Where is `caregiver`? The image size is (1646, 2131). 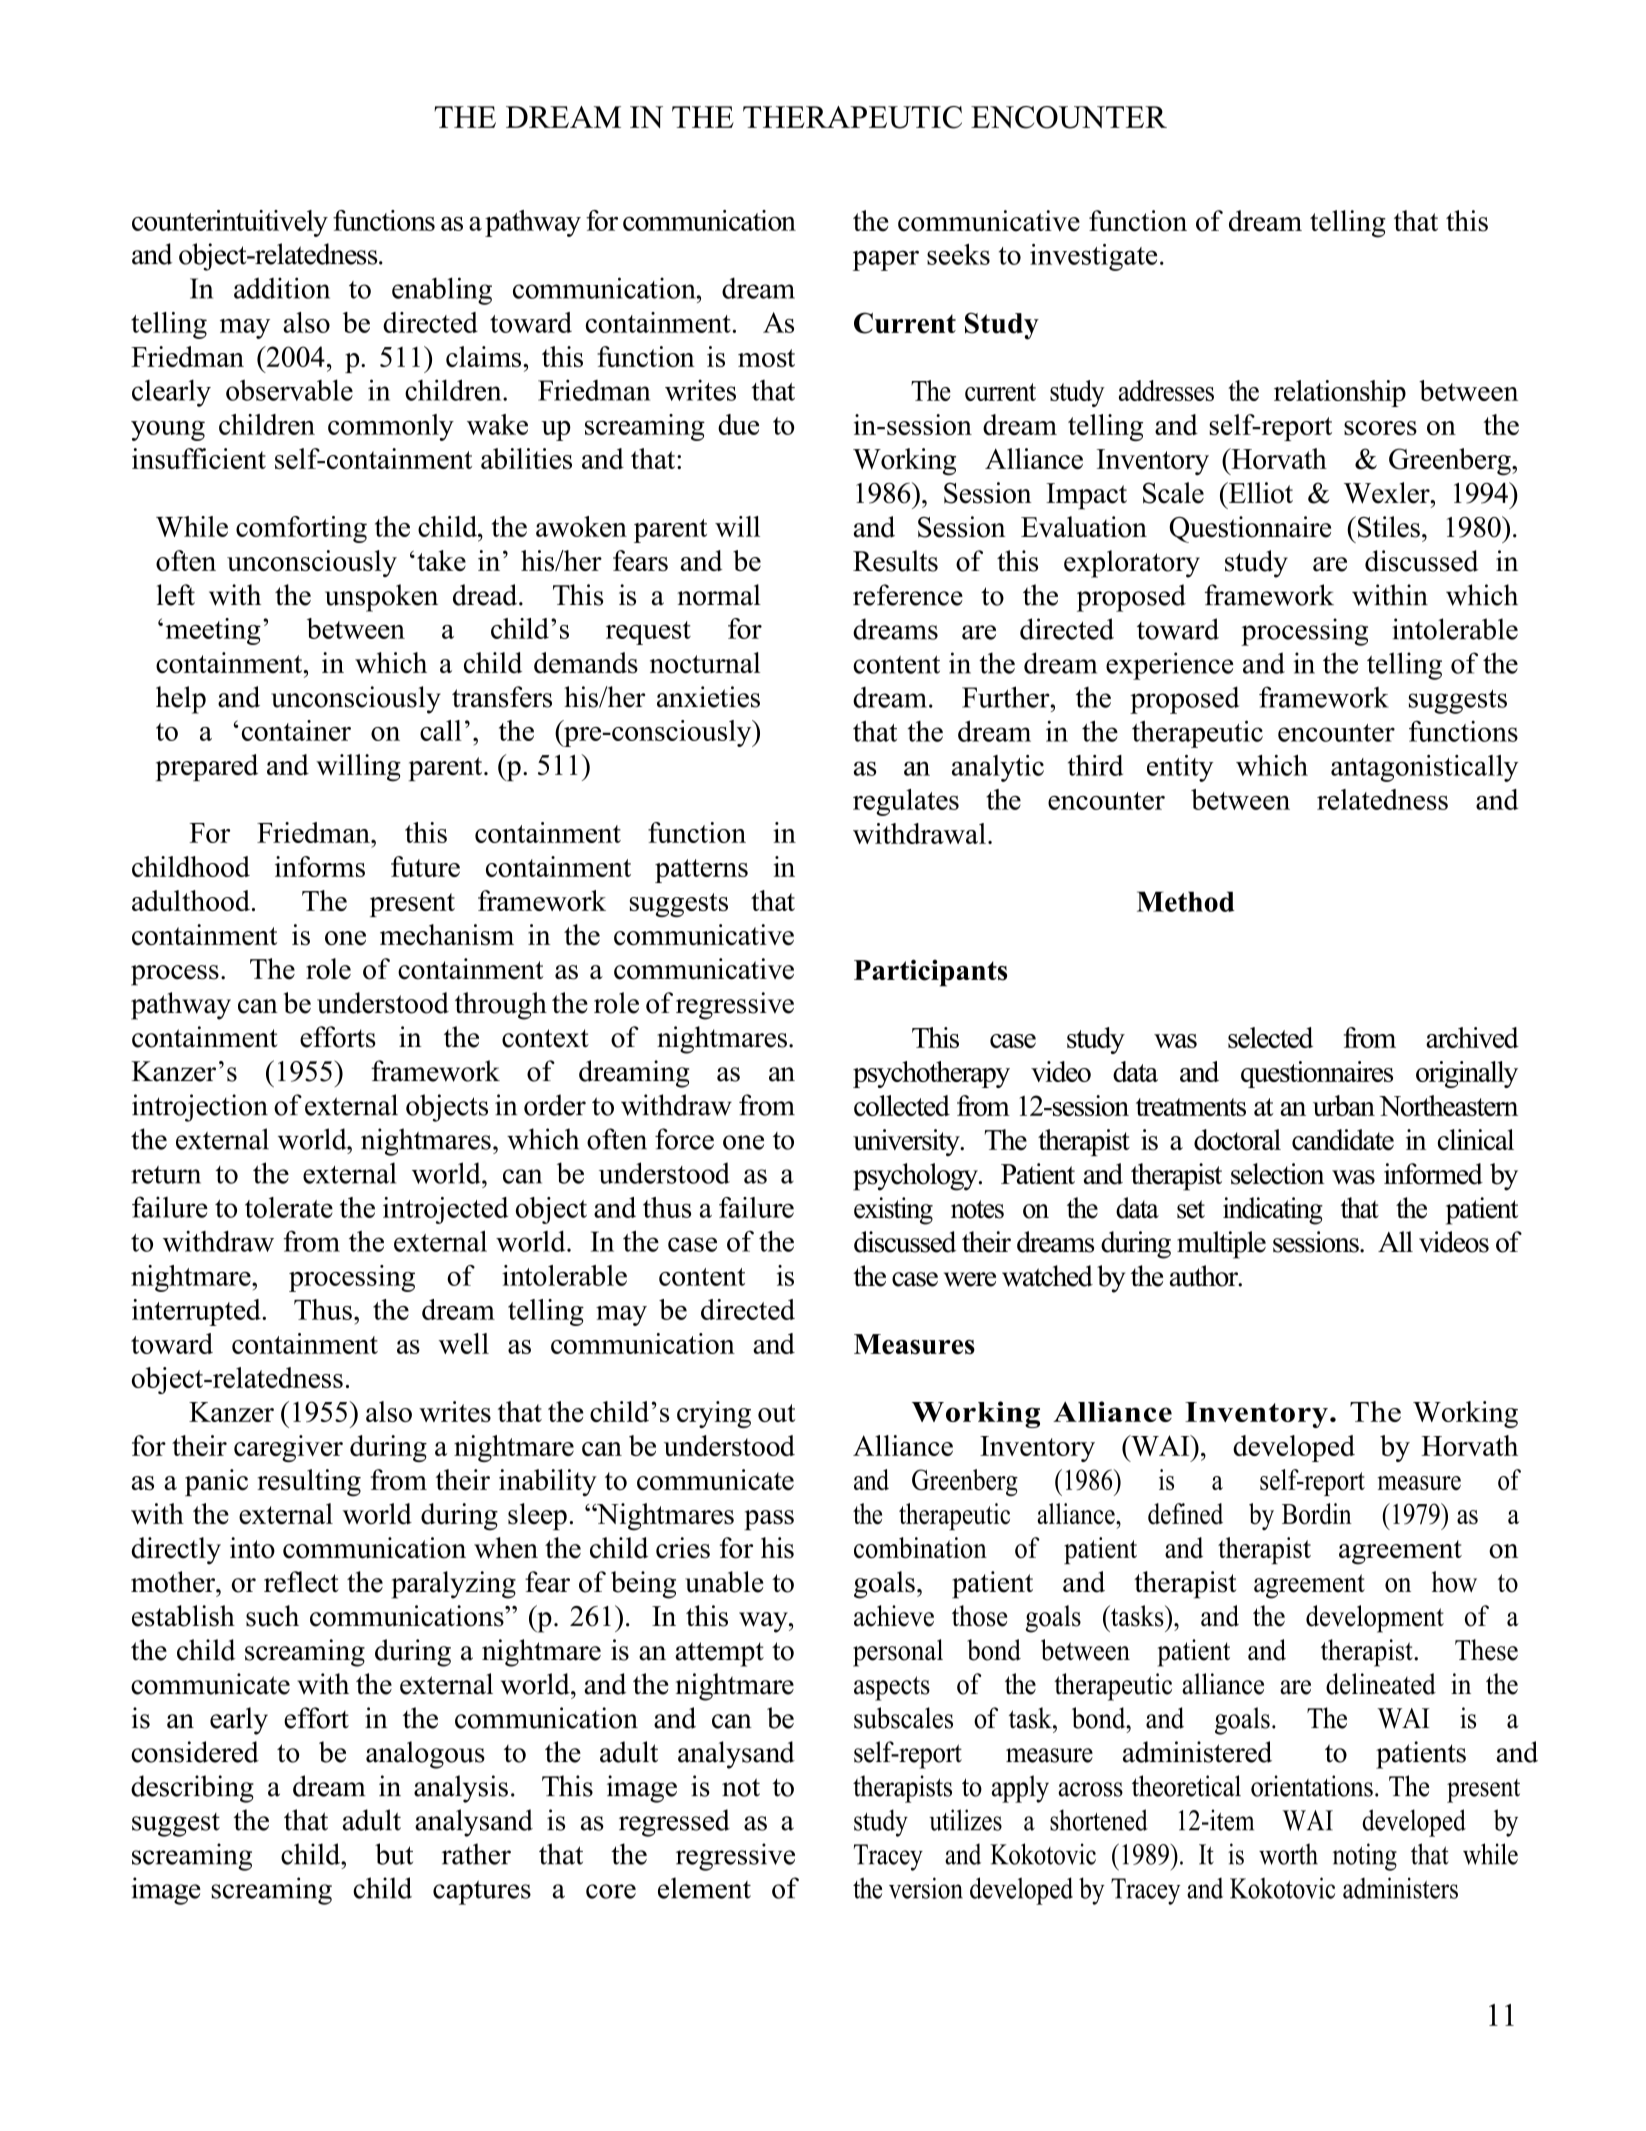
caregiver is located at coordinates (288, 1448).
